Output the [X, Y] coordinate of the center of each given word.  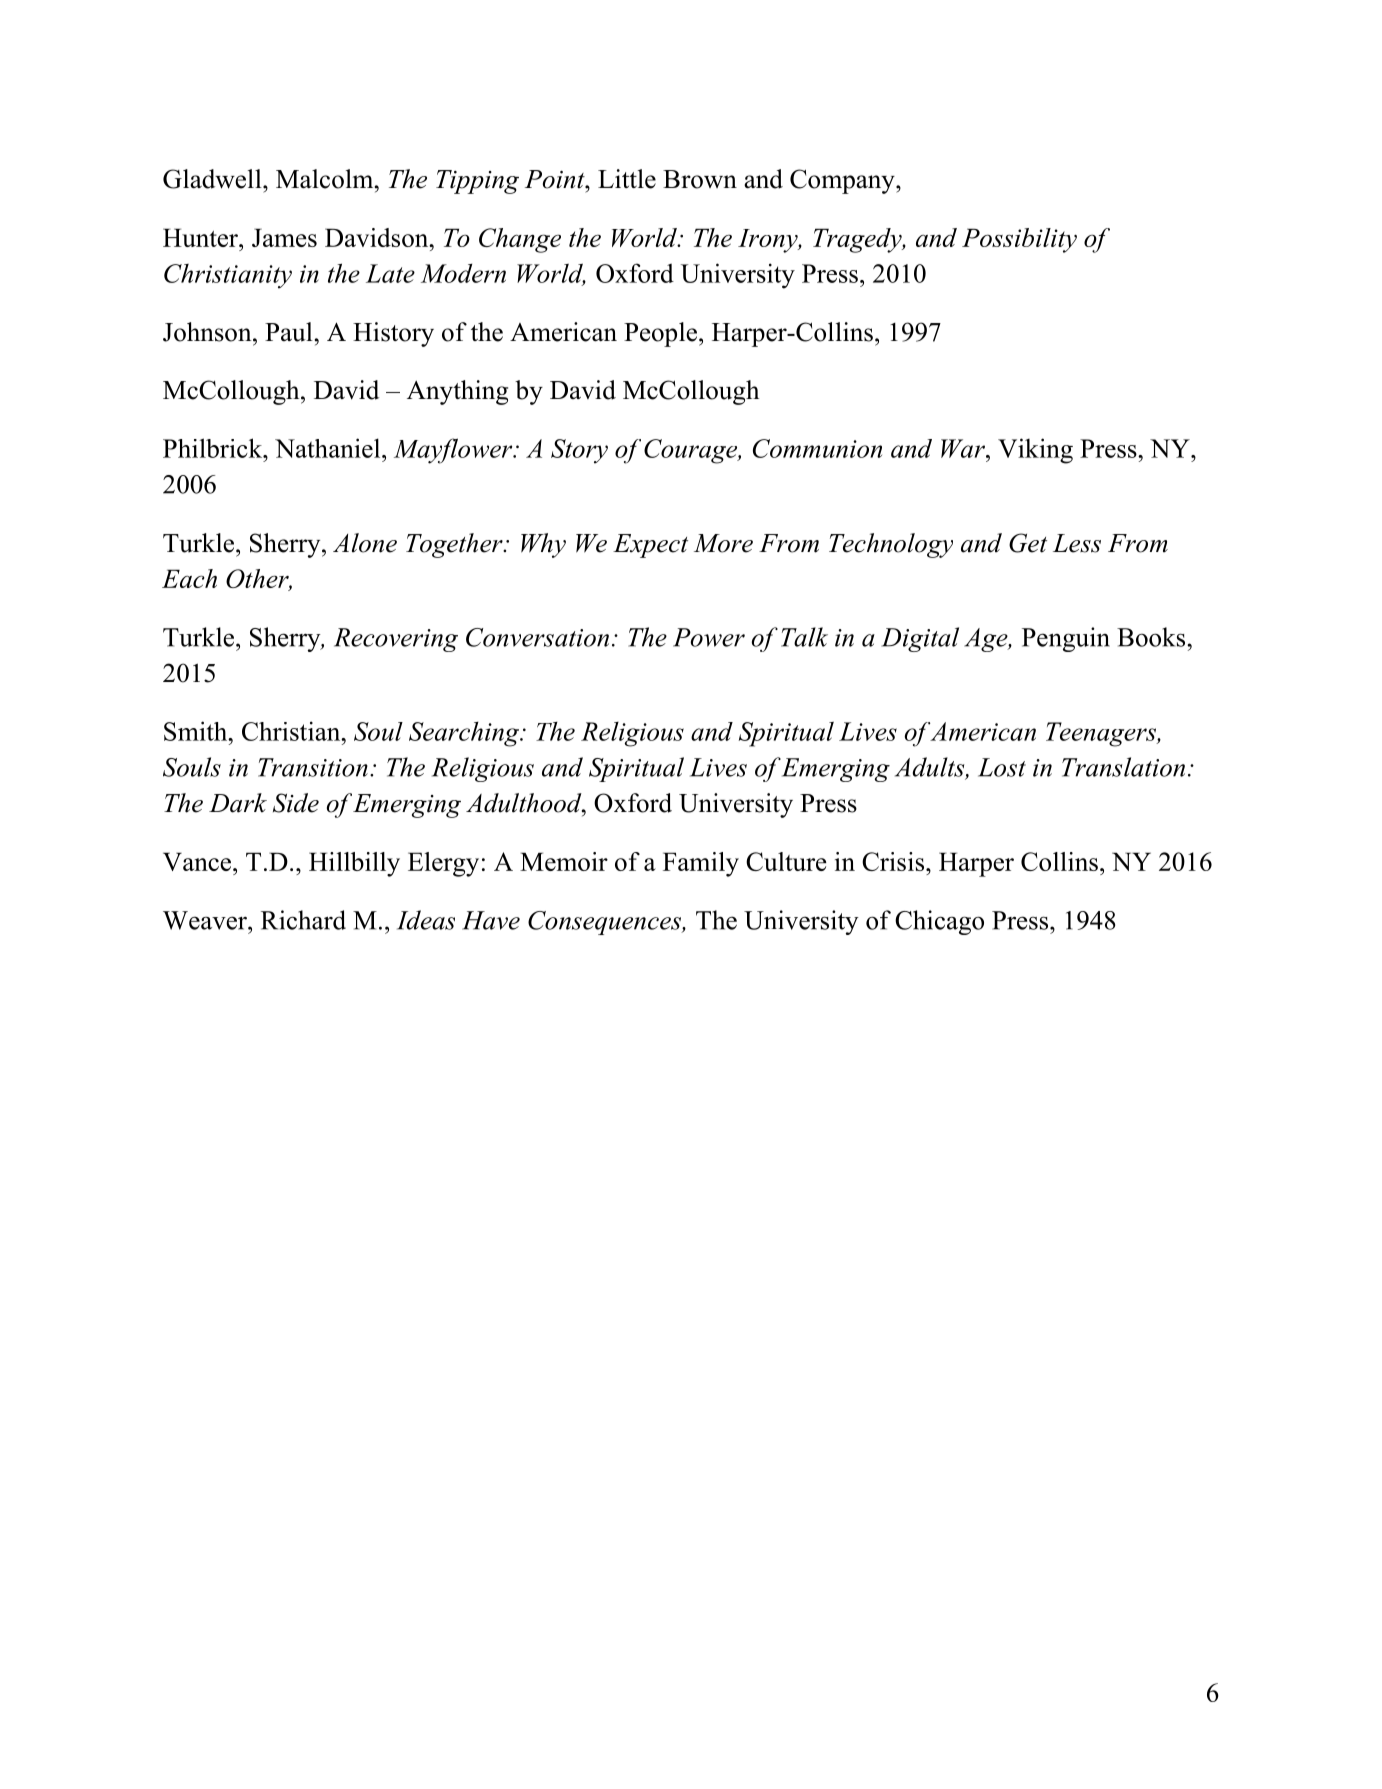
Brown [700, 179]
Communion [817, 448]
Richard [303, 920]
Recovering [396, 640]
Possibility [1019, 240]
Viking [1035, 451]
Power [709, 637]
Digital [920, 639]
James [284, 237]
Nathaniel [329, 448]
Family [701, 864]
